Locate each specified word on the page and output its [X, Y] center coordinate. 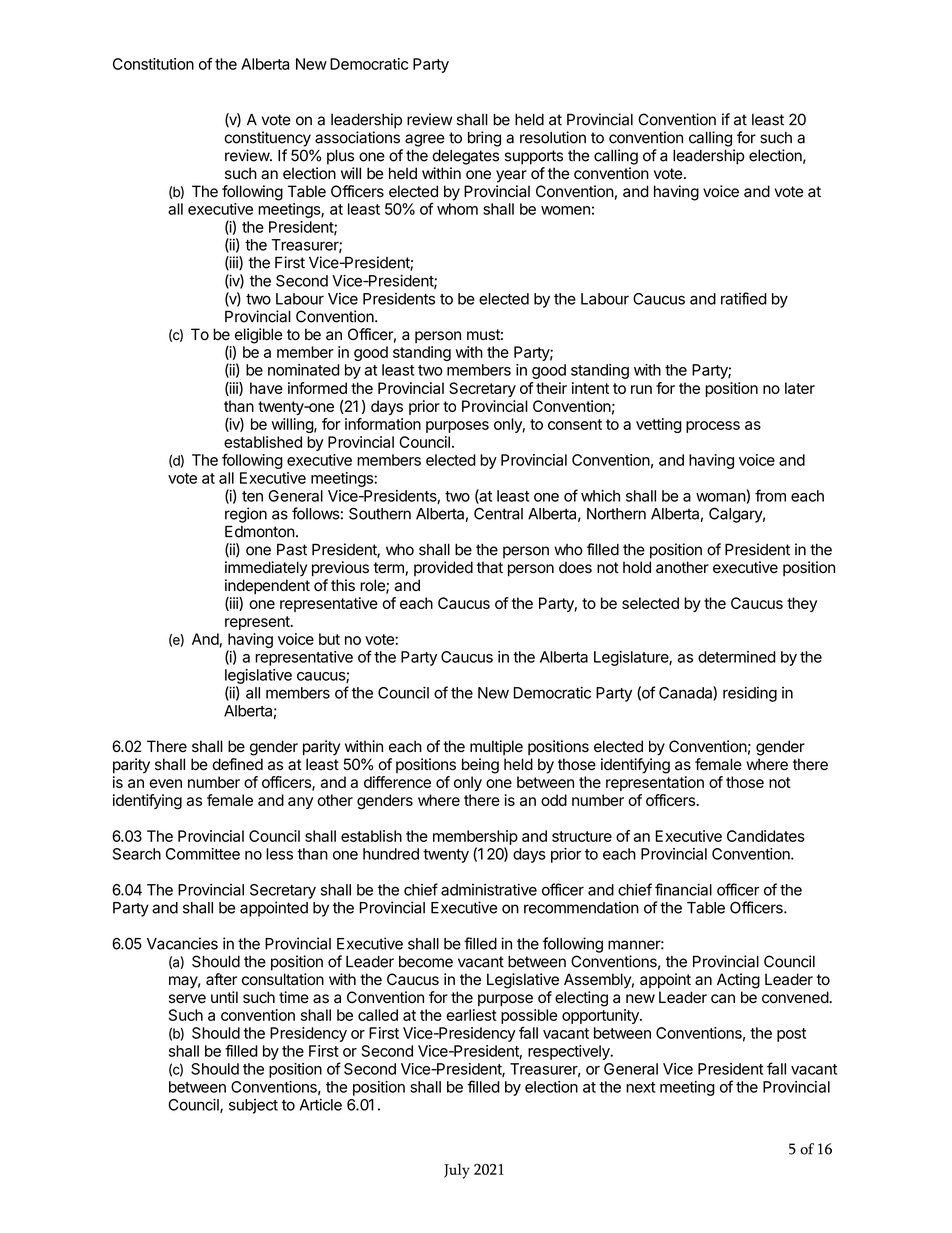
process [713, 427]
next [640, 1087]
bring [484, 139]
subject [253, 1106]
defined [237, 764]
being [480, 766]
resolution [553, 137]
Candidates [766, 836]
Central [498, 513]
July [457, 1171]
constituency [267, 139]
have [266, 388]
